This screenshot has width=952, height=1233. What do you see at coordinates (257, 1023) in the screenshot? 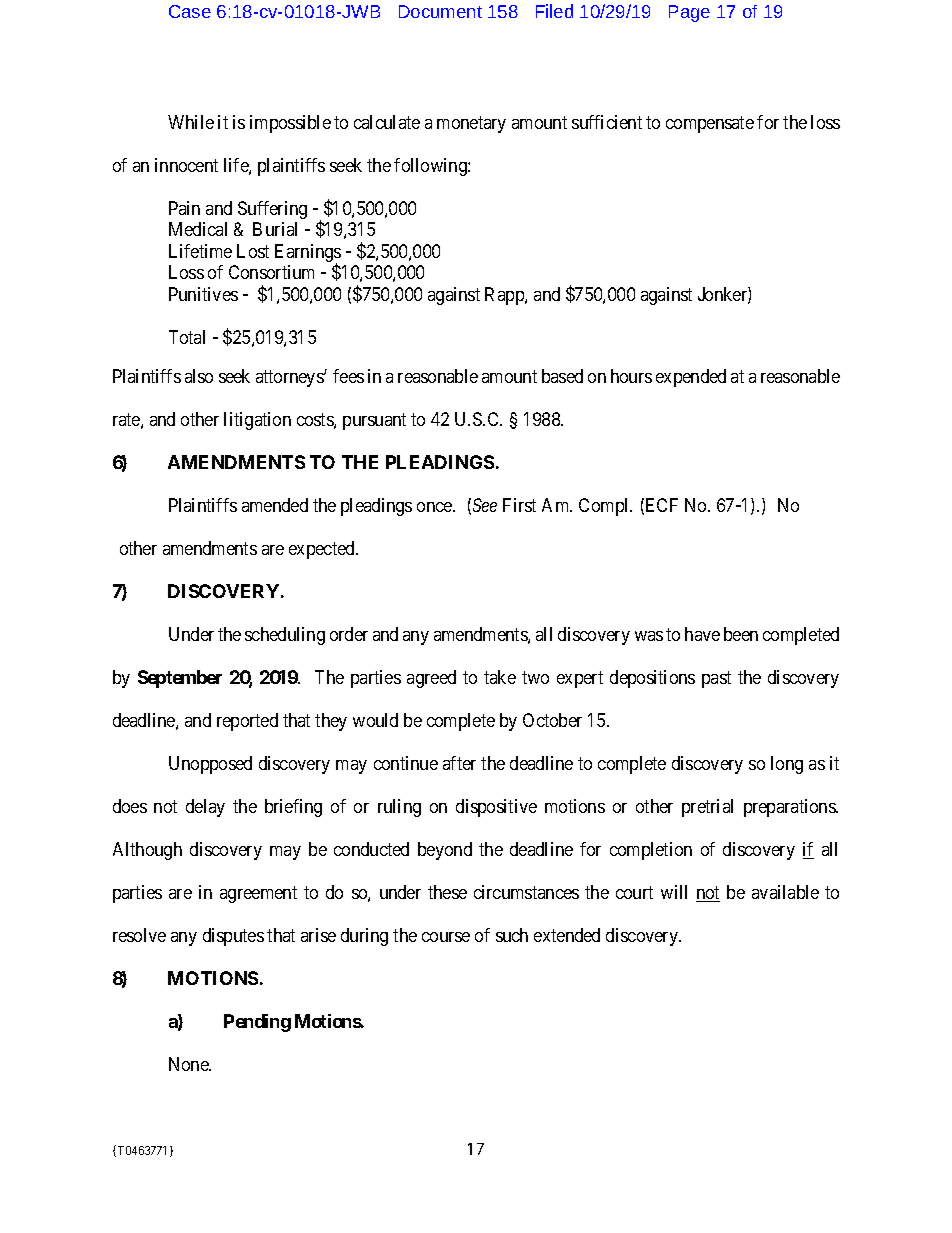
I see `Pending` at bounding box center [257, 1023].
